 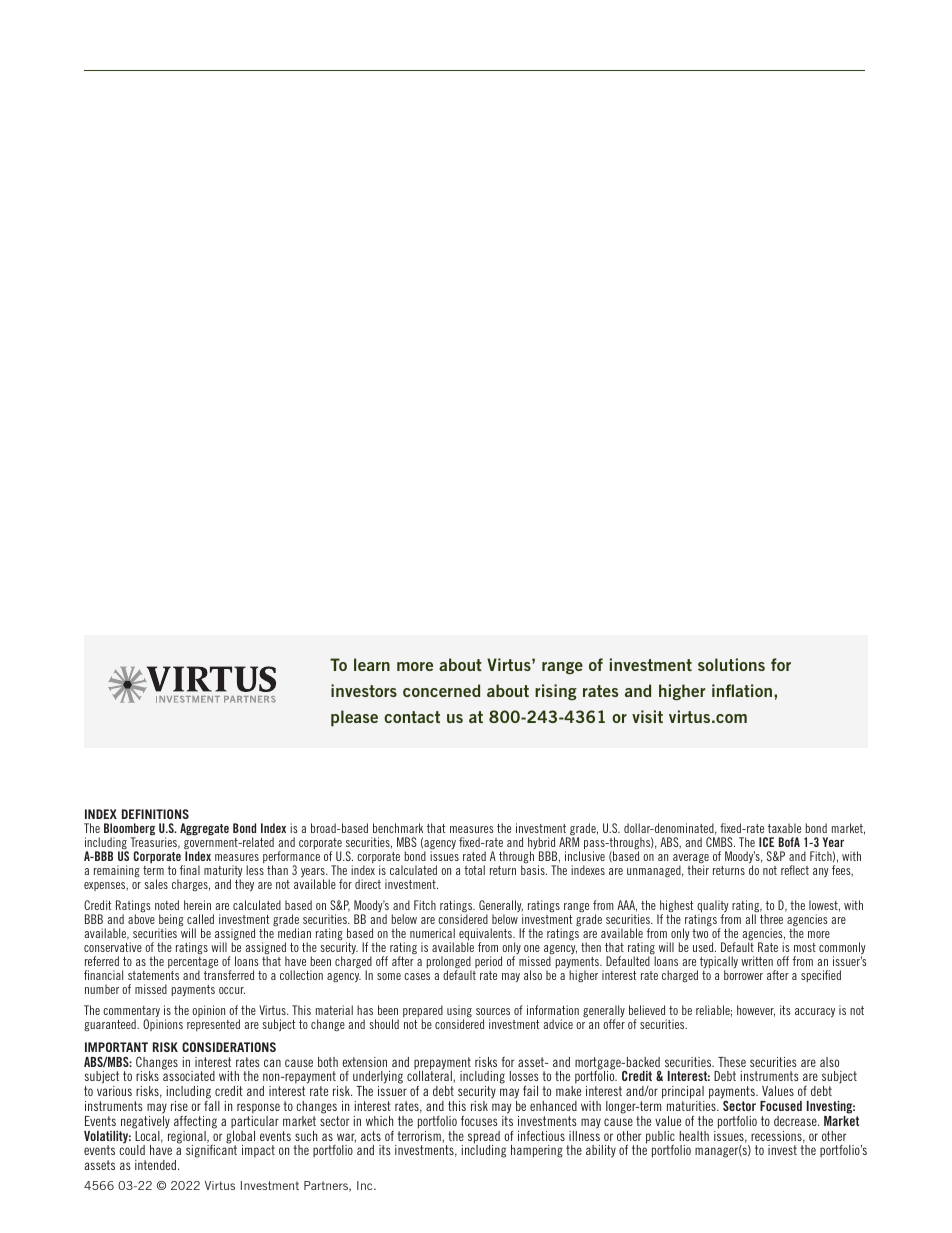 I want to click on using, so click(x=459, y=1012).
